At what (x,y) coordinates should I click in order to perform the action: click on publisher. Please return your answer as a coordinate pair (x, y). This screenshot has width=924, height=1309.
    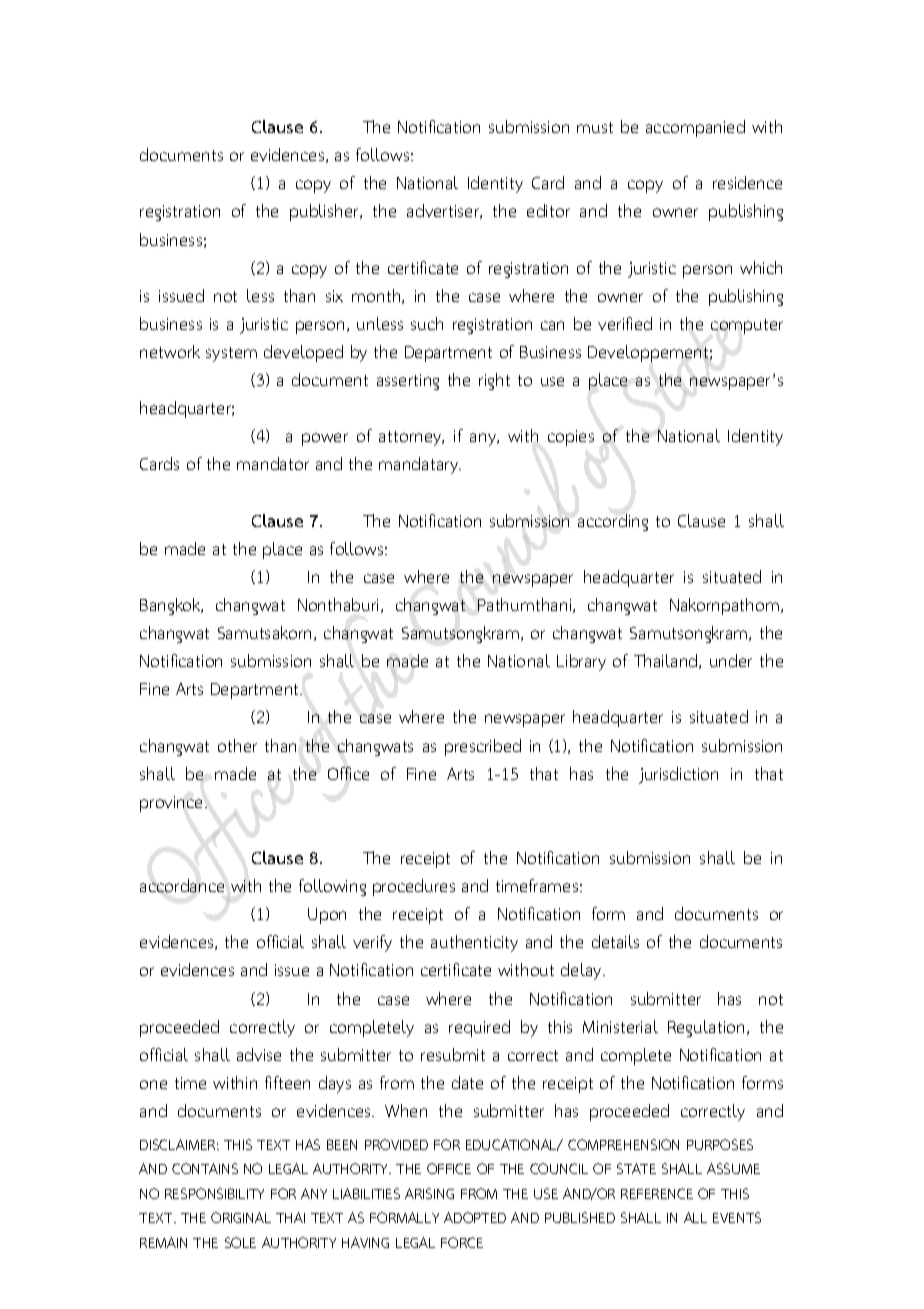
    Looking at the image, I should click on (325, 212).
